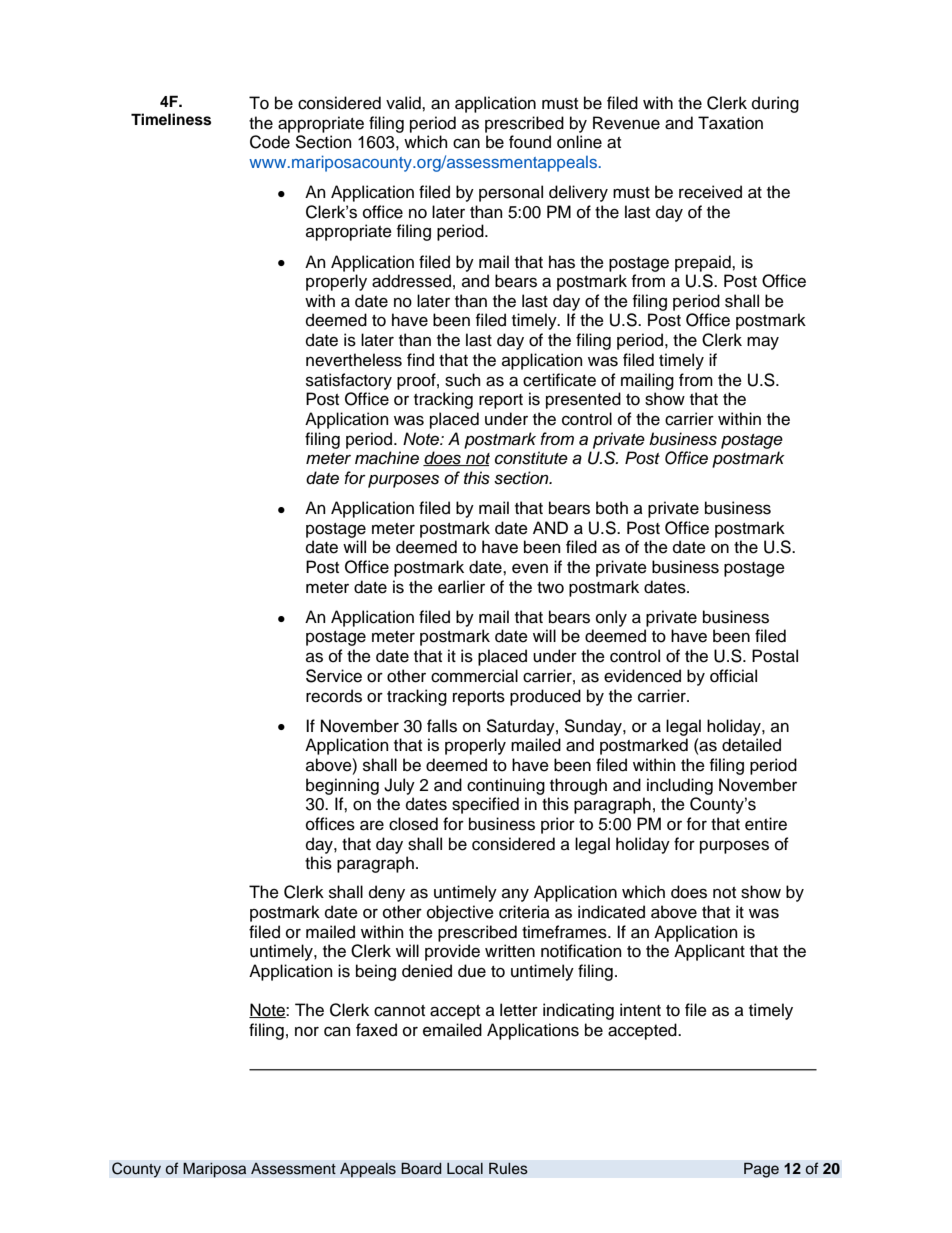  I want to click on Taxation, so click(730, 123).
